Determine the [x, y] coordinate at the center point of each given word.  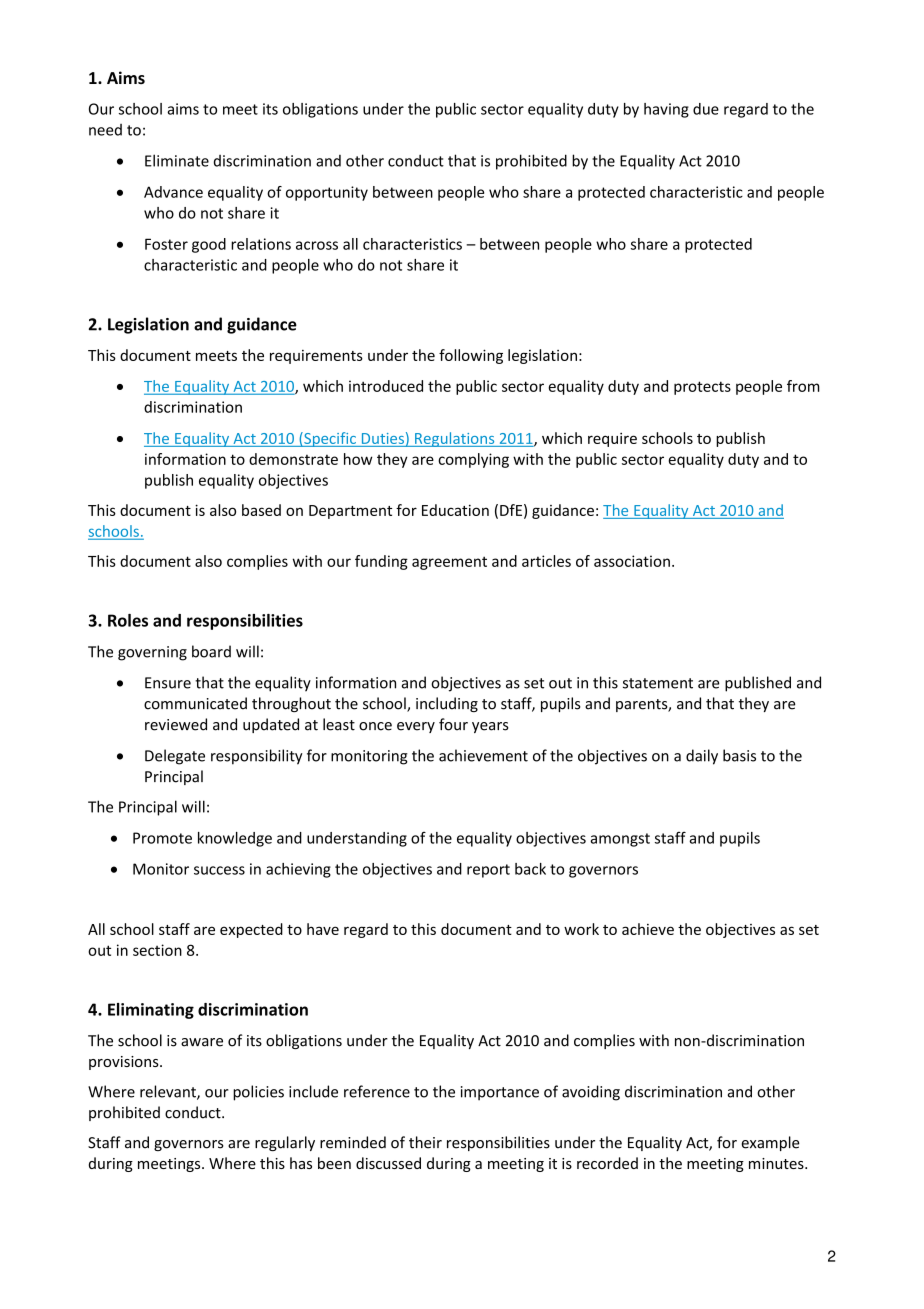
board [211, 651]
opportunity [327, 193]
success [219, 870]
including [447, 704]
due [706, 109]
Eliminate [177, 160]
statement [658, 683]
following [471, 356]
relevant [169, 1092]
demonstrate [293, 459]
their [425, 1142]
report [488, 871]
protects [702, 388]
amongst [620, 840]
